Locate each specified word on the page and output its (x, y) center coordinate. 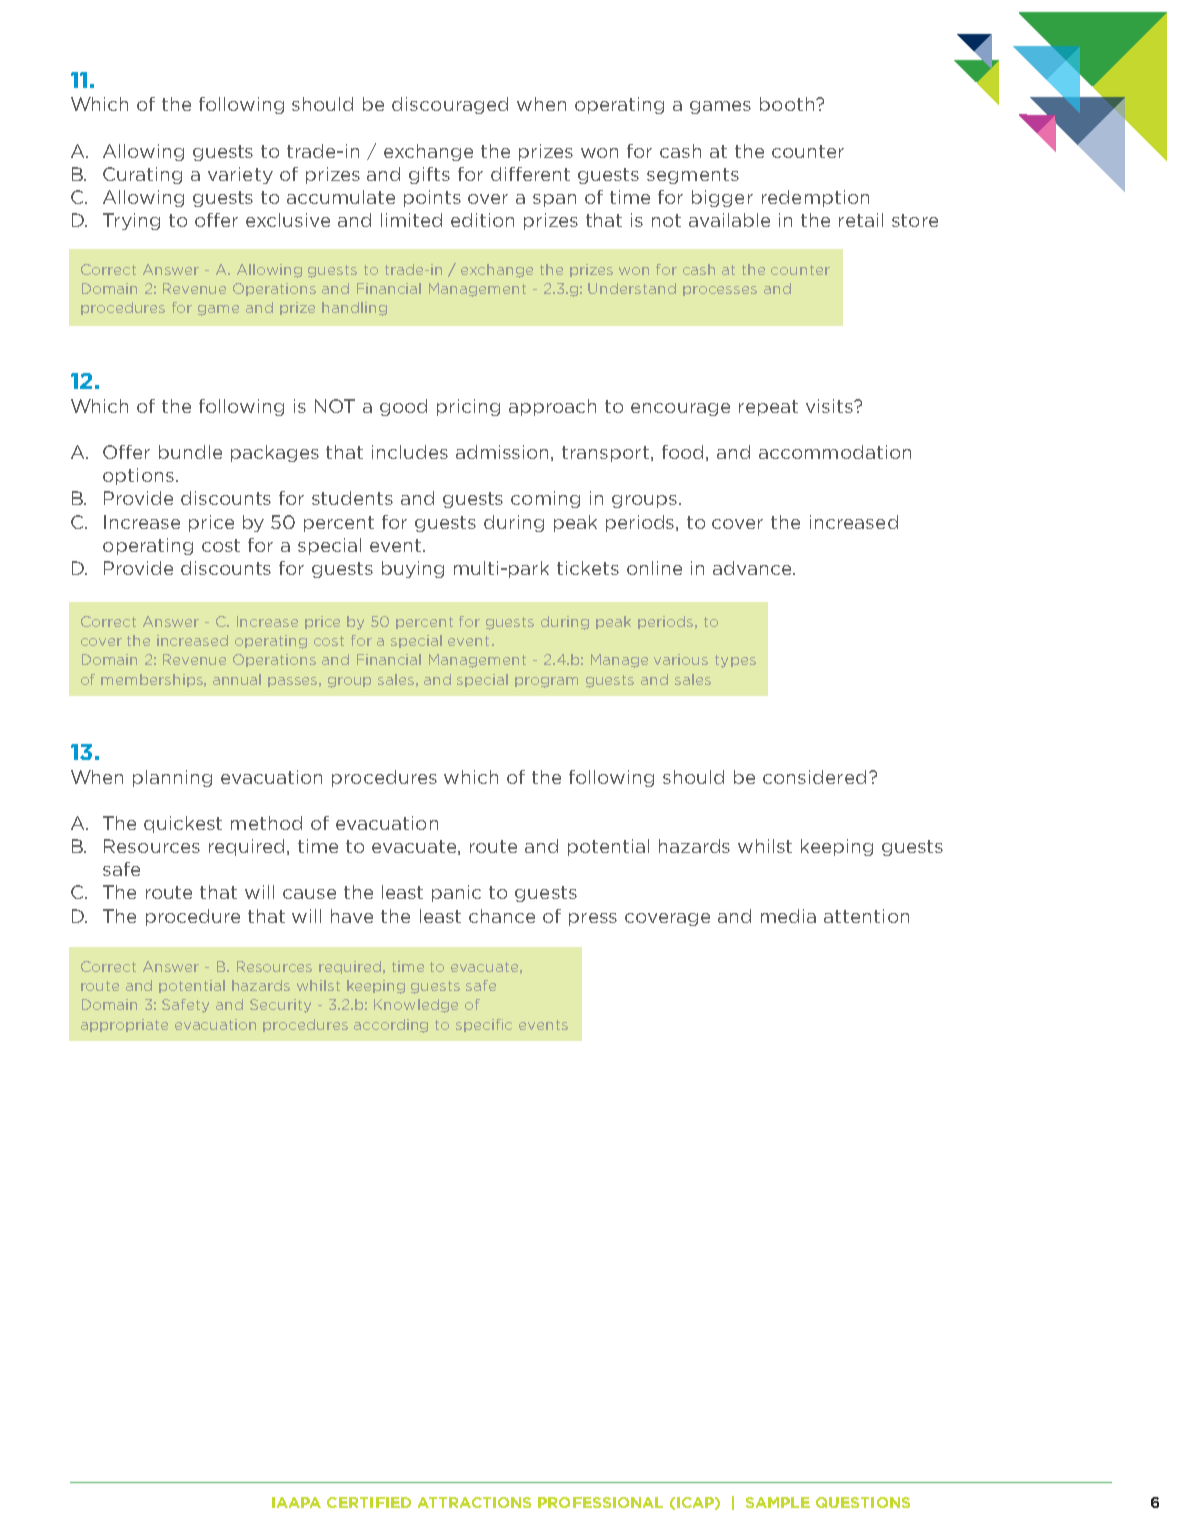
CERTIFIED (369, 1502)
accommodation (835, 452)
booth (788, 104)
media (788, 916)
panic (456, 893)
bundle (190, 452)
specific (484, 1025)
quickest (183, 824)
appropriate (124, 1025)
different (530, 174)
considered (814, 777)
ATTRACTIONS (474, 1502)
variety (240, 175)
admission (504, 453)
